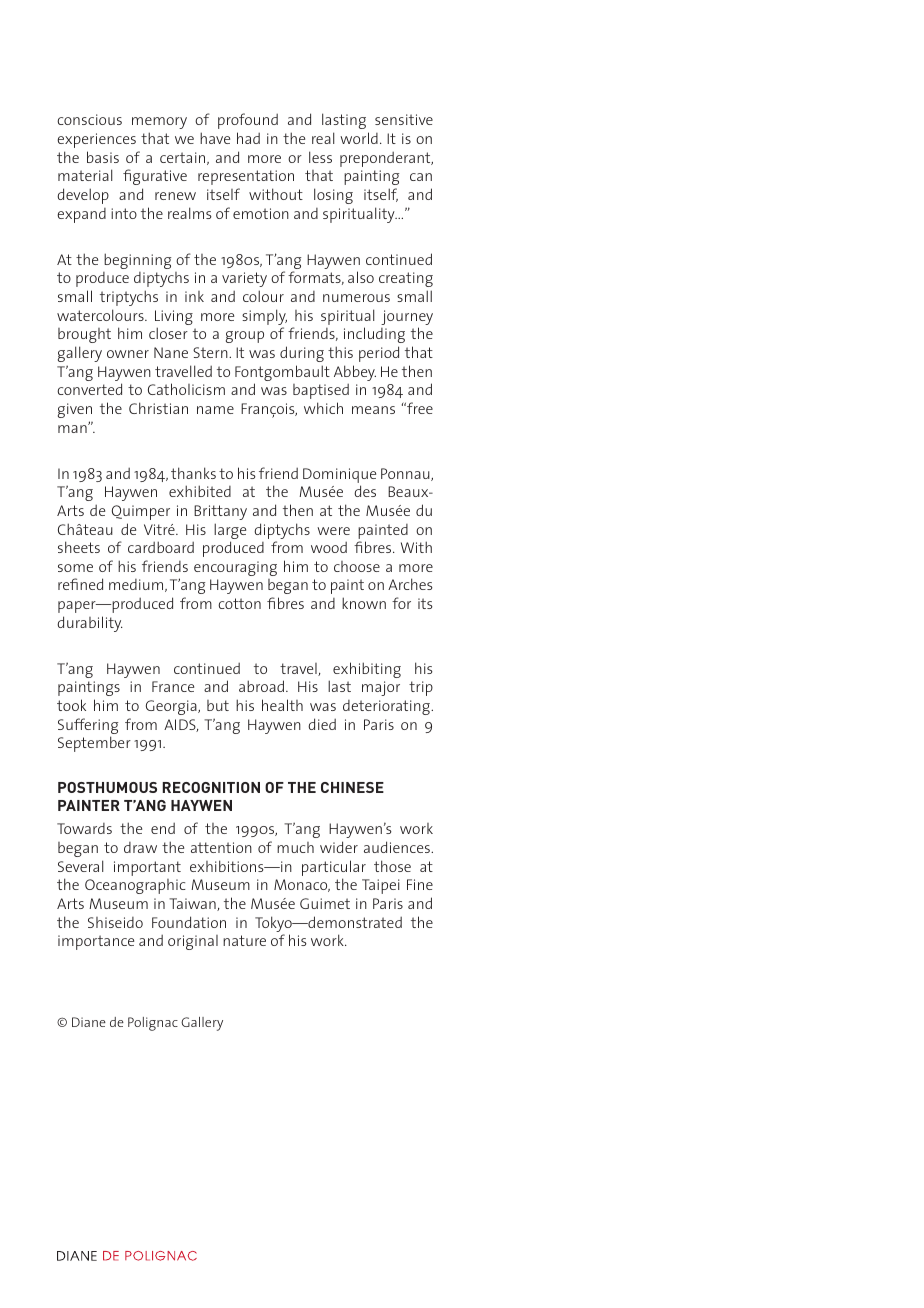 This image has height=1308, width=924. I want to click on deteriorating, so click(387, 707).
